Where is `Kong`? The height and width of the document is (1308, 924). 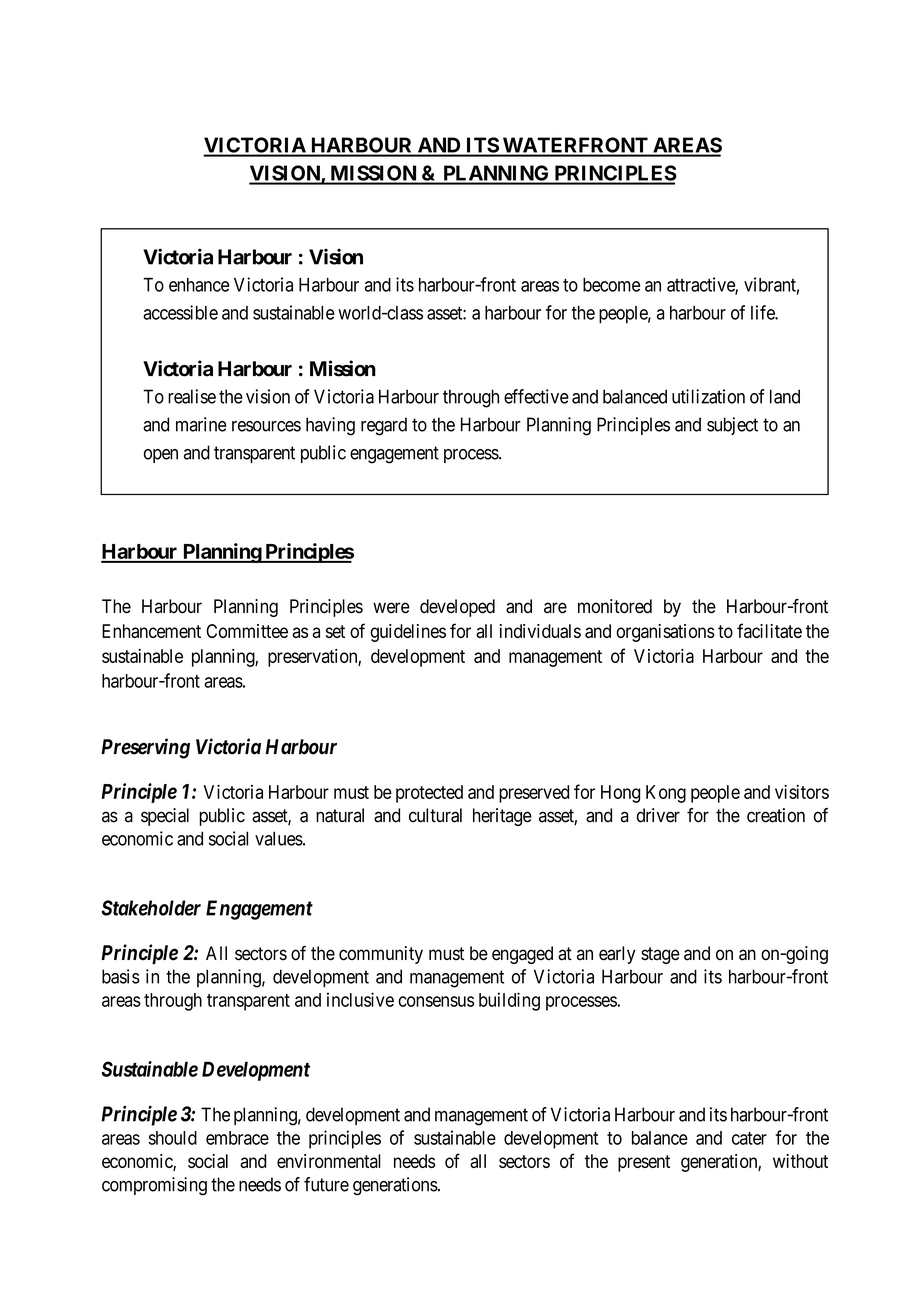 Kong is located at coordinates (666, 794).
